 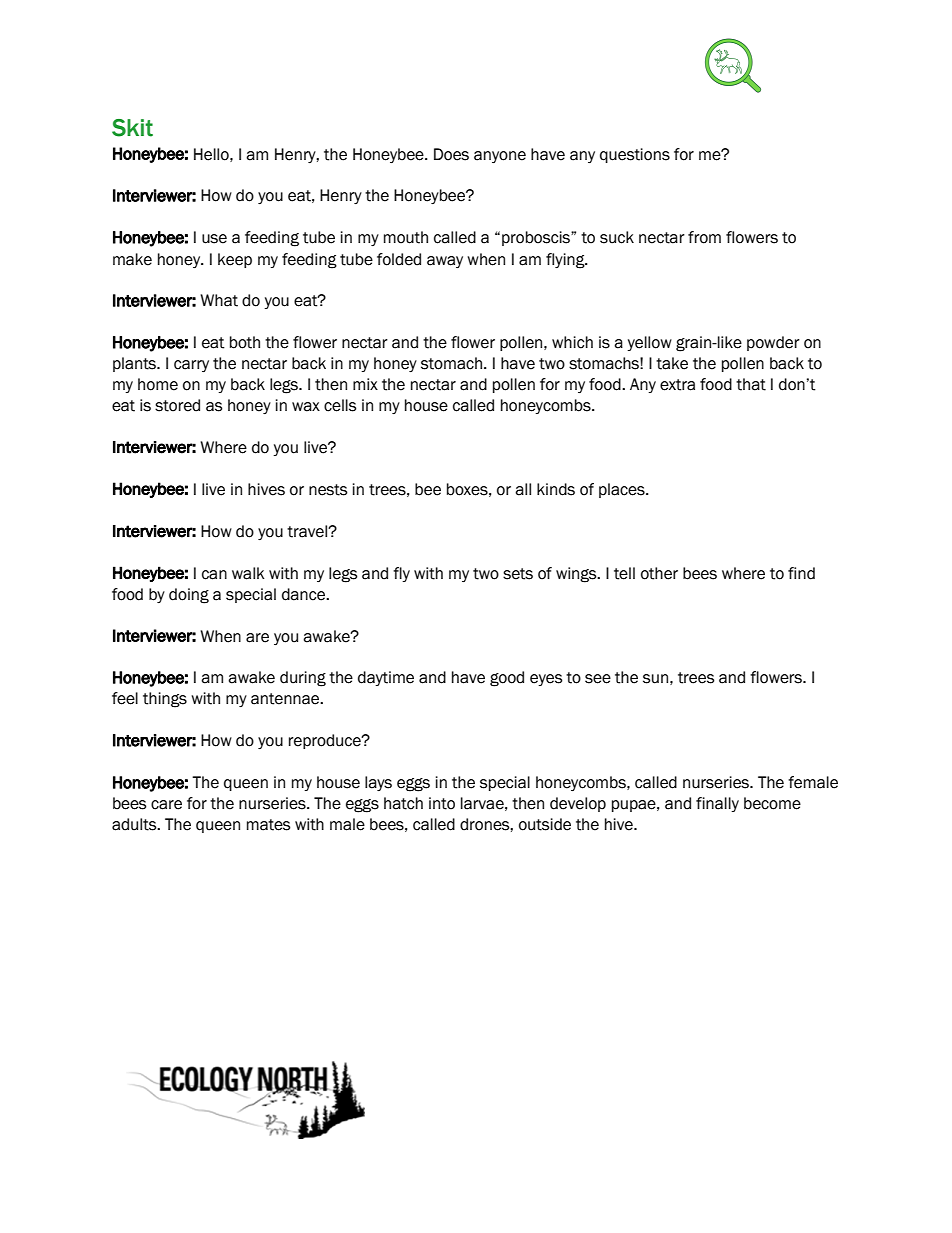 What do you see at coordinates (191, 366) in the screenshot?
I see `carry` at bounding box center [191, 366].
